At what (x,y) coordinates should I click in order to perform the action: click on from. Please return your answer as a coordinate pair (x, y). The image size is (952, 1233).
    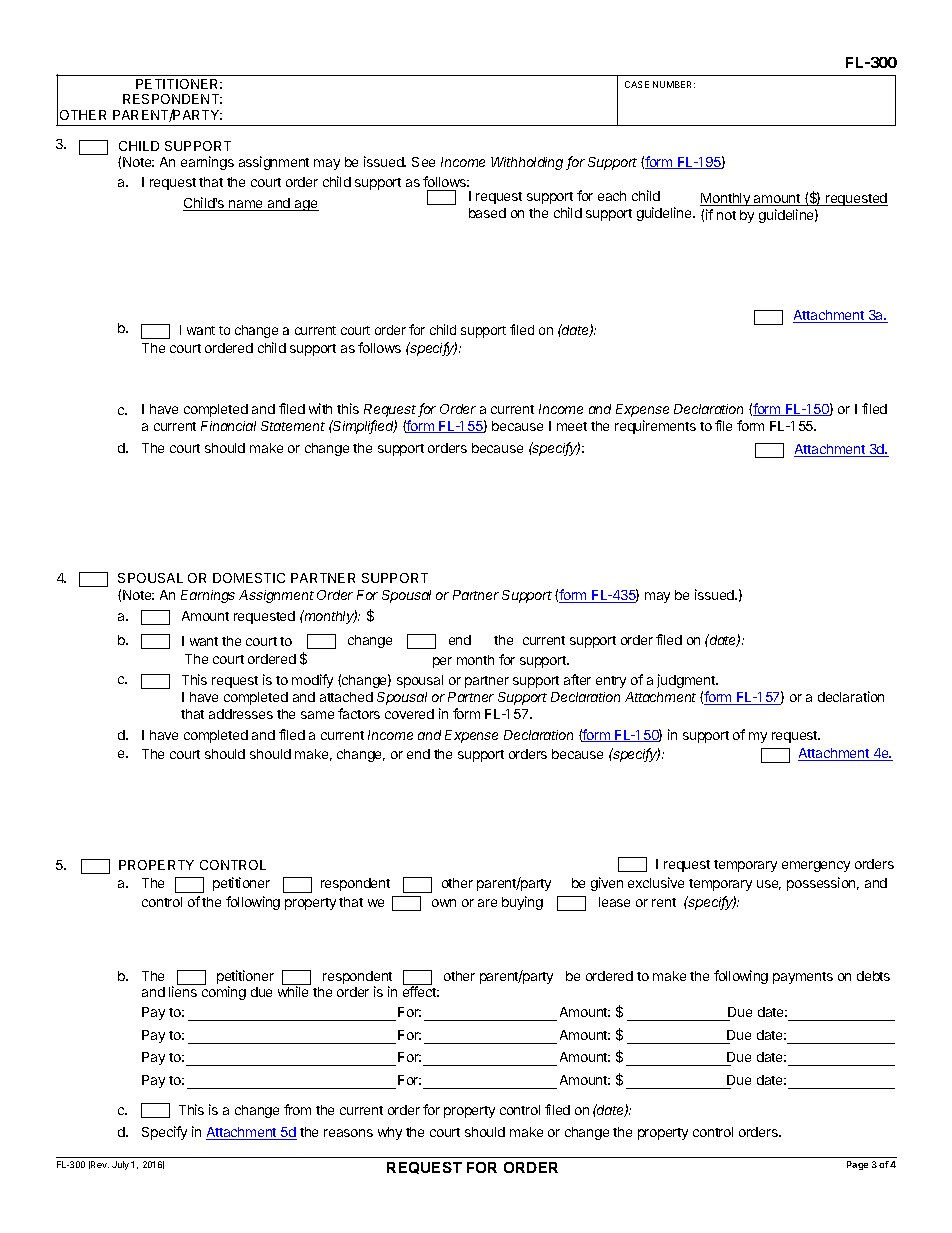
    Looking at the image, I should click on (297, 1109).
